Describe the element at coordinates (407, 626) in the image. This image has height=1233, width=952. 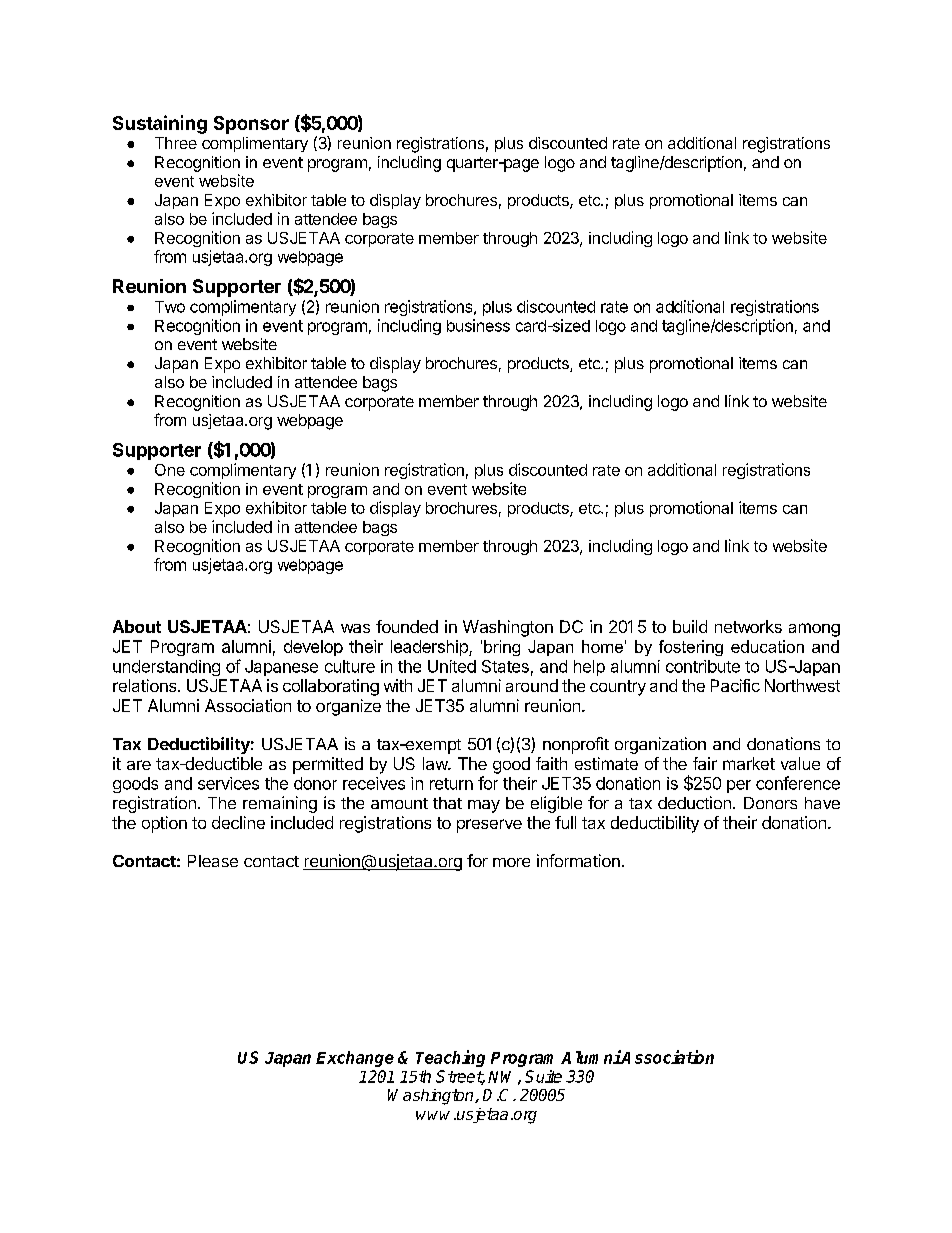
I see `founded` at that location.
